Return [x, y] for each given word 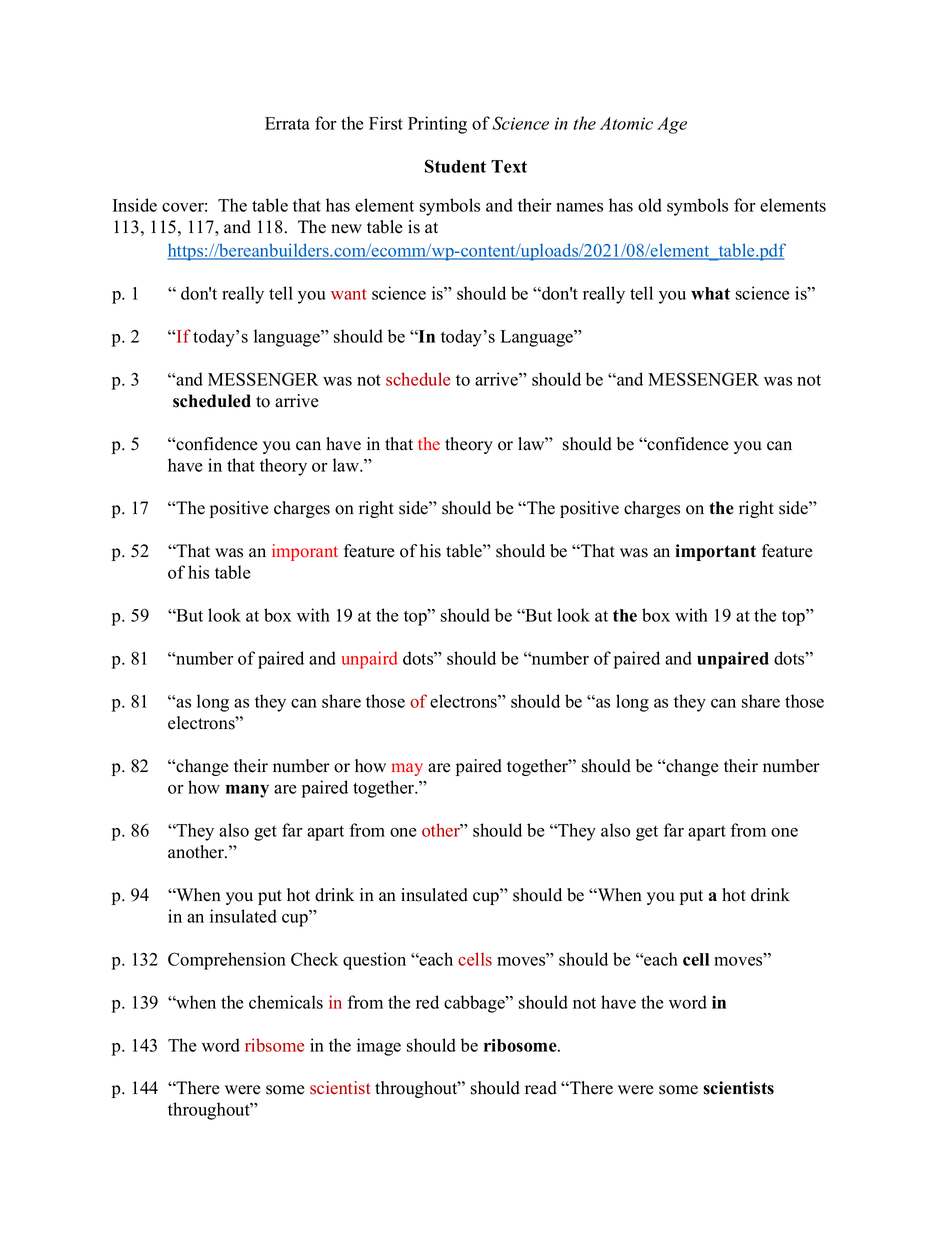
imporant [305, 552]
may [407, 769]
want [349, 294]
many [247, 791]
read [541, 1088]
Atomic [626, 123]
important [715, 552]
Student [455, 166]
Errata [287, 123]
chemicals [286, 1002]
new [346, 229]
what [710, 293]
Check [314, 959]
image [379, 1047]
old [650, 205]
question [374, 961]
